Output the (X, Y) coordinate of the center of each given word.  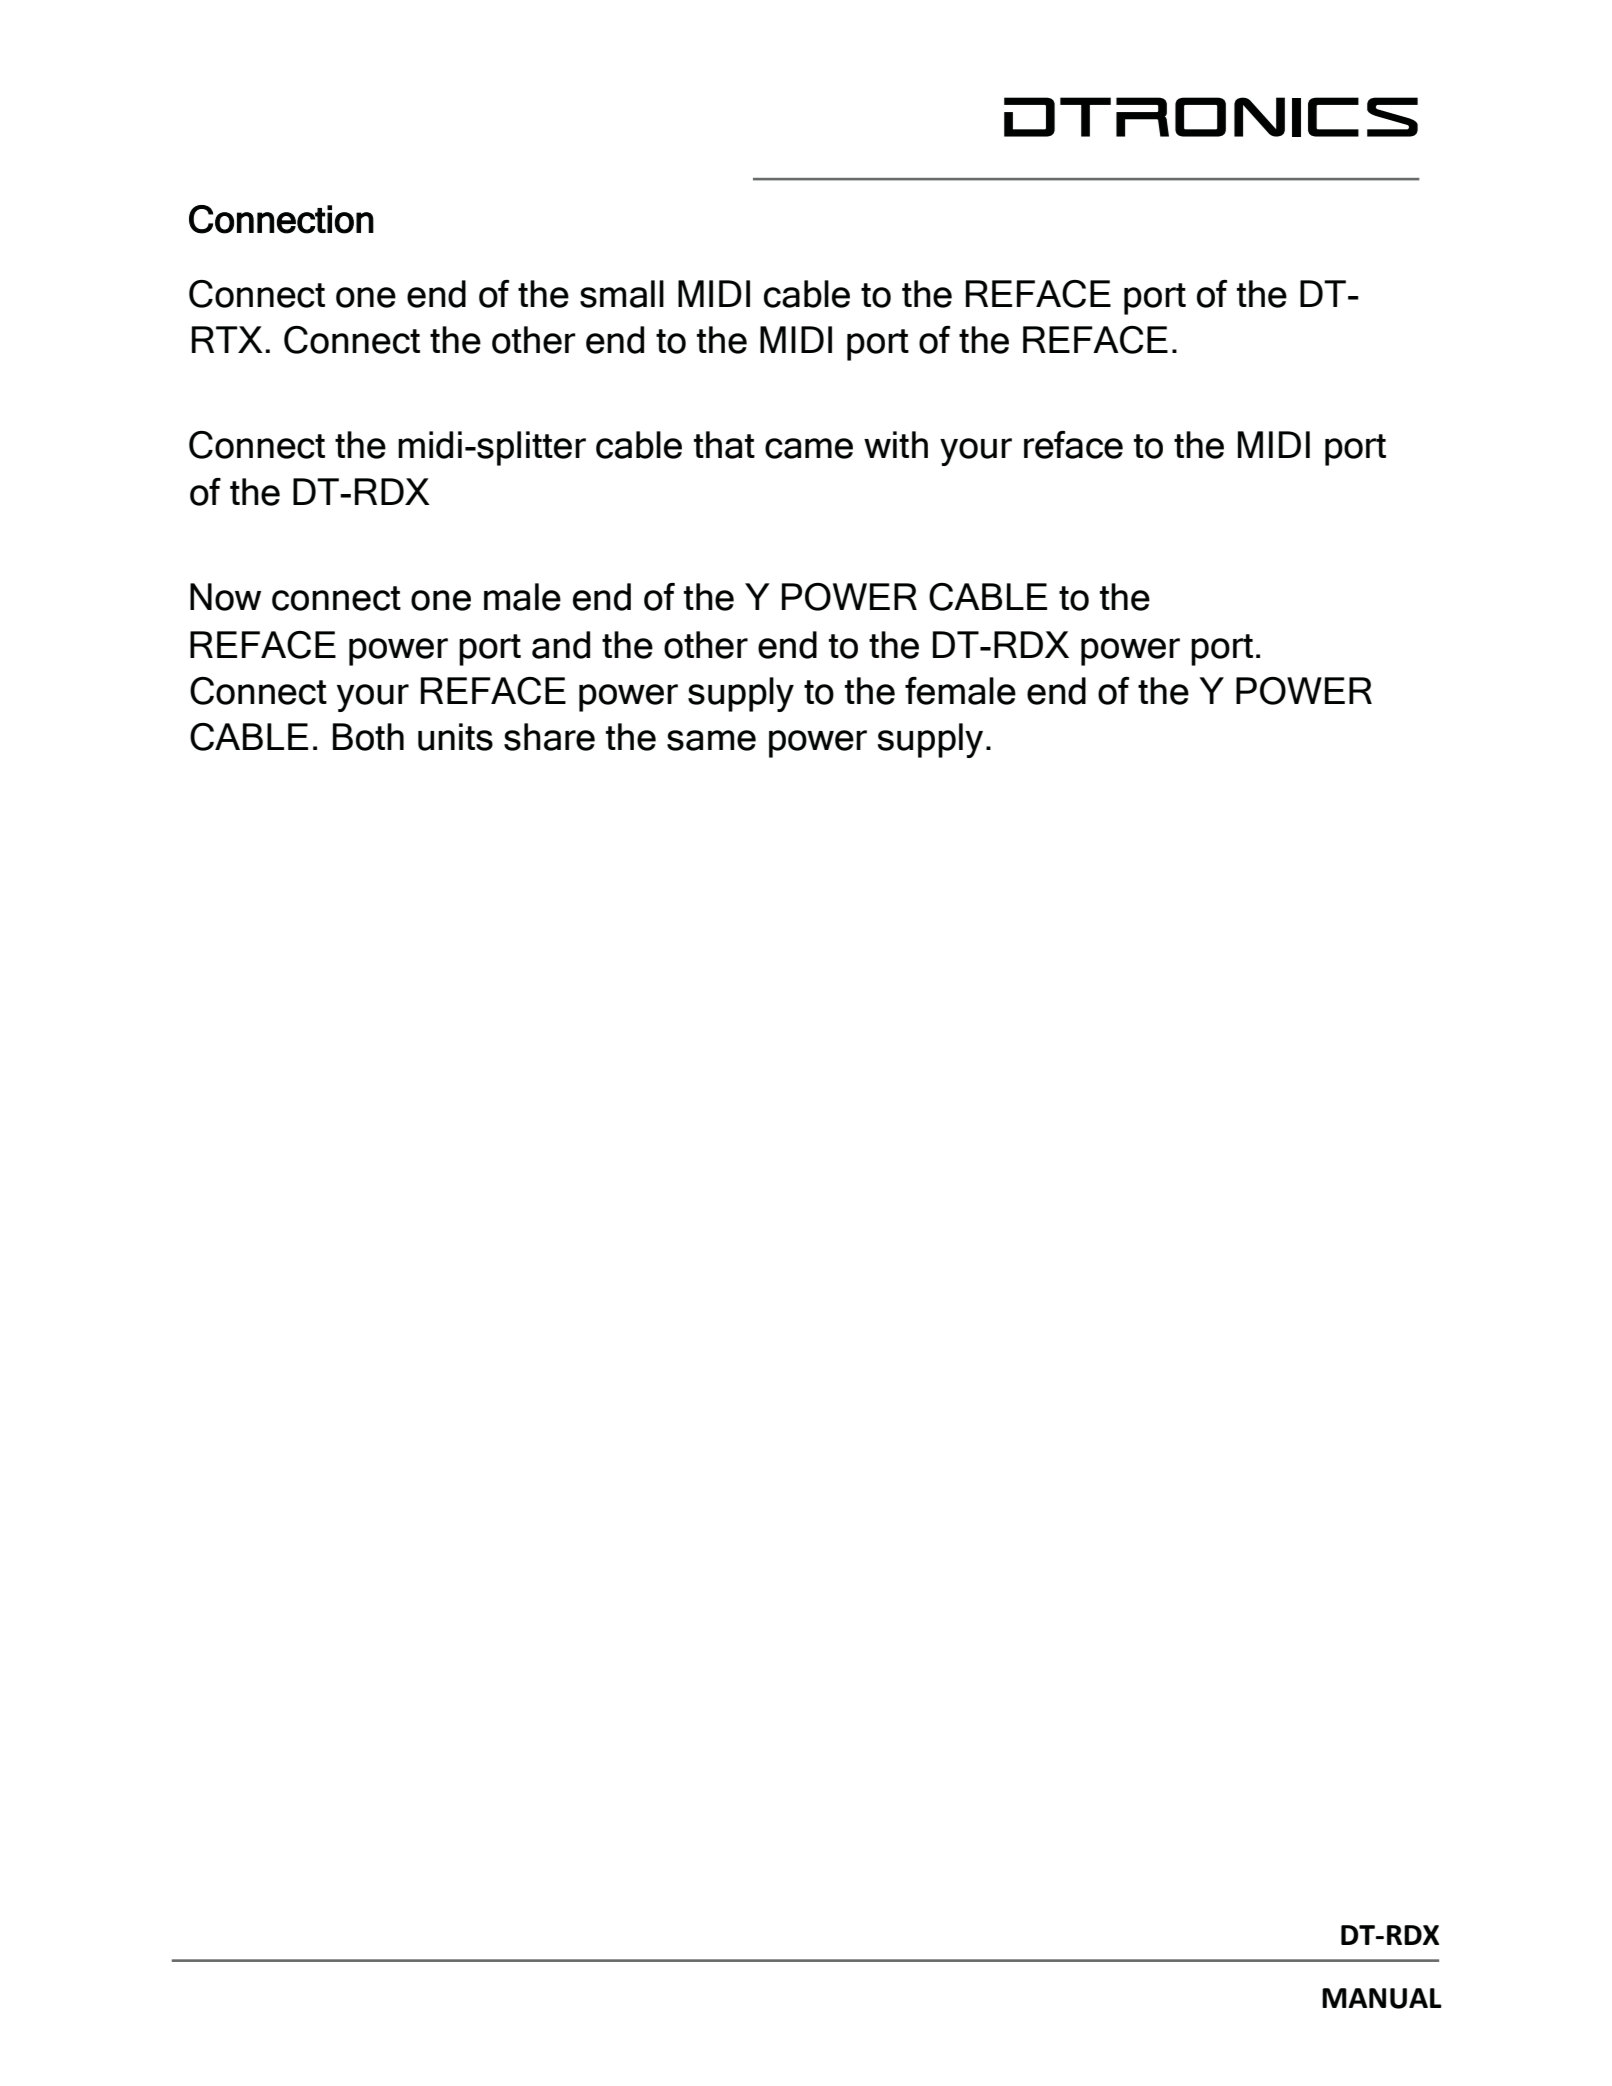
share (549, 737)
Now (225, 597)
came (809, 448)
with (896, 444)
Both (368, 737)
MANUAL (1382, 1998)
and (561, 645)
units (455, 737)
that (724, 445)
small (622, 294)
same (711, 740)
